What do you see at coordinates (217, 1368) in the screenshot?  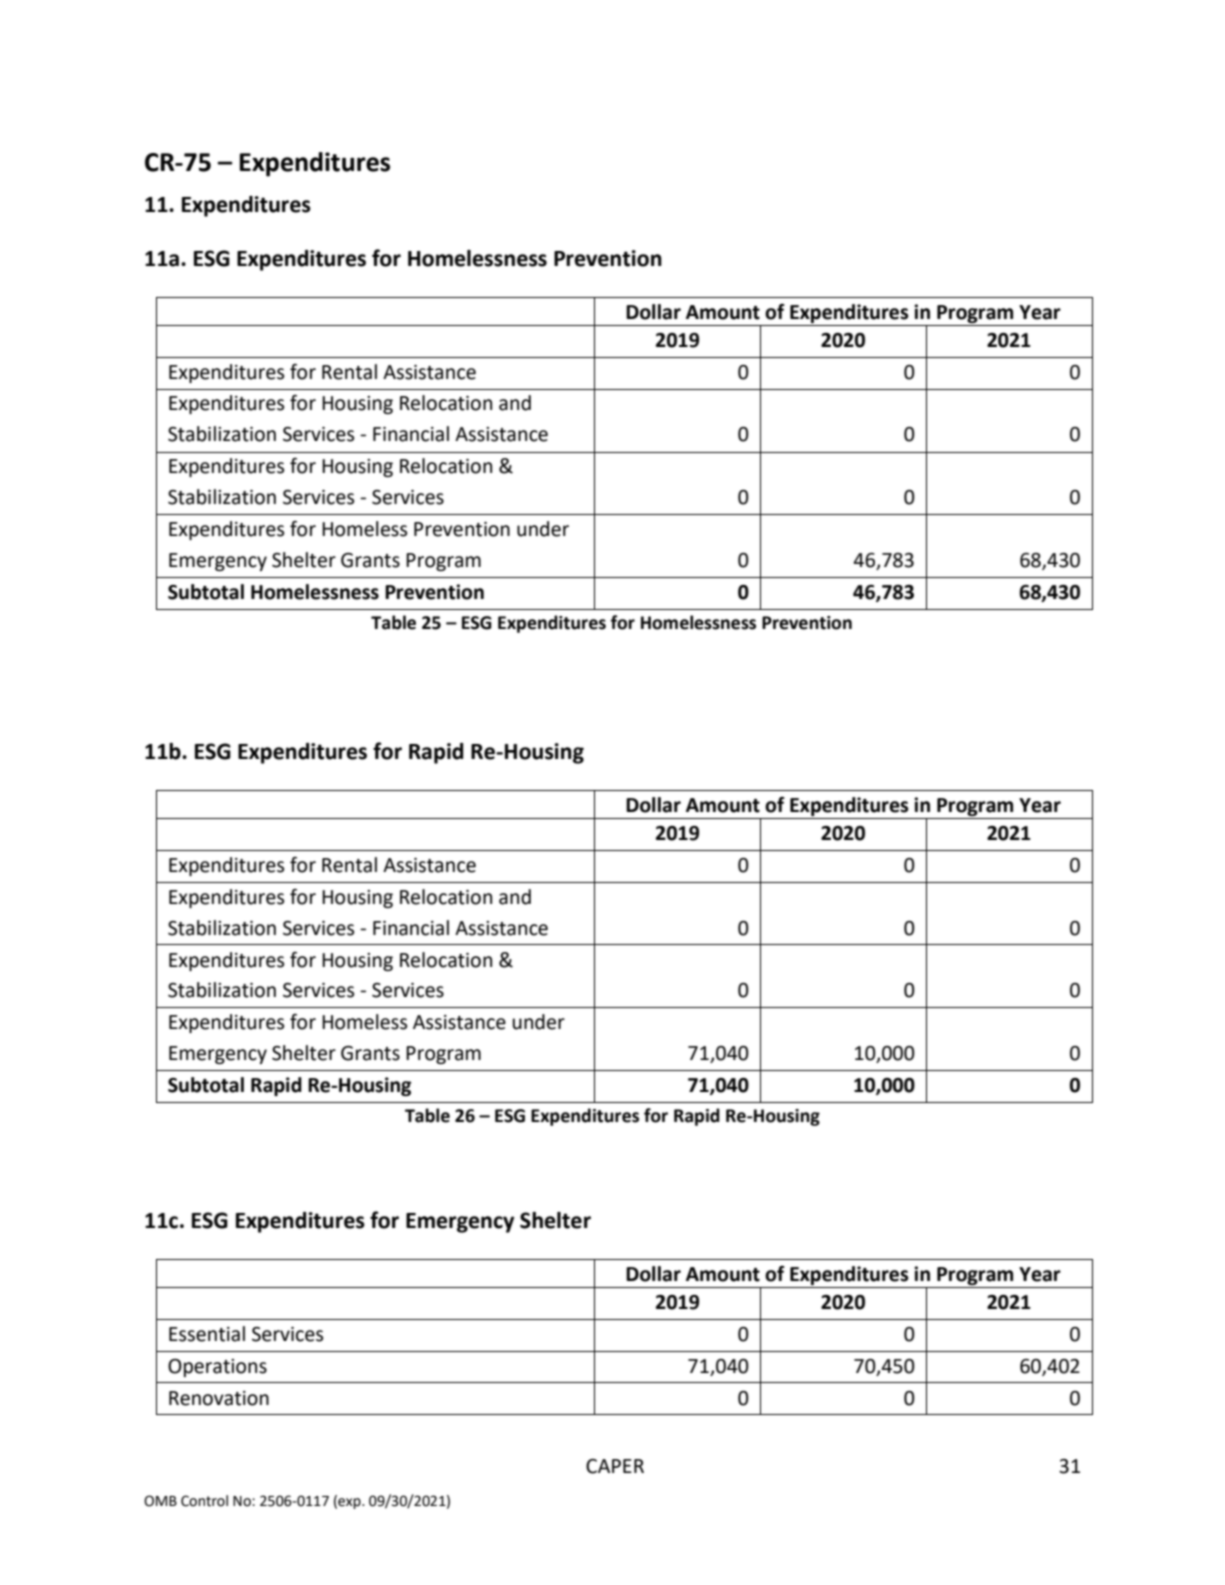 I see `Operations` at bounding box center [217, 1368].
